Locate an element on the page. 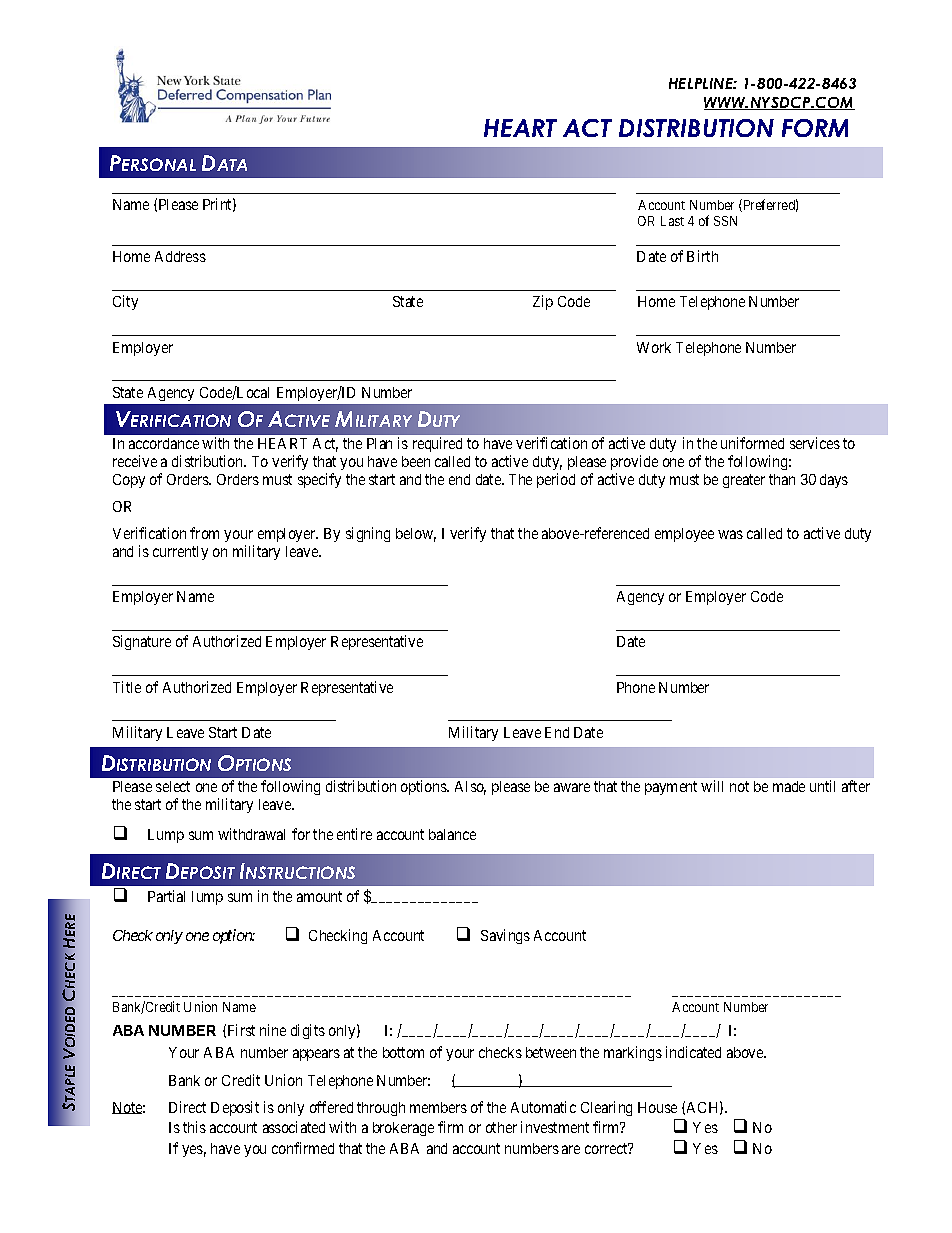  other is located at coordinates (501, 1127).
